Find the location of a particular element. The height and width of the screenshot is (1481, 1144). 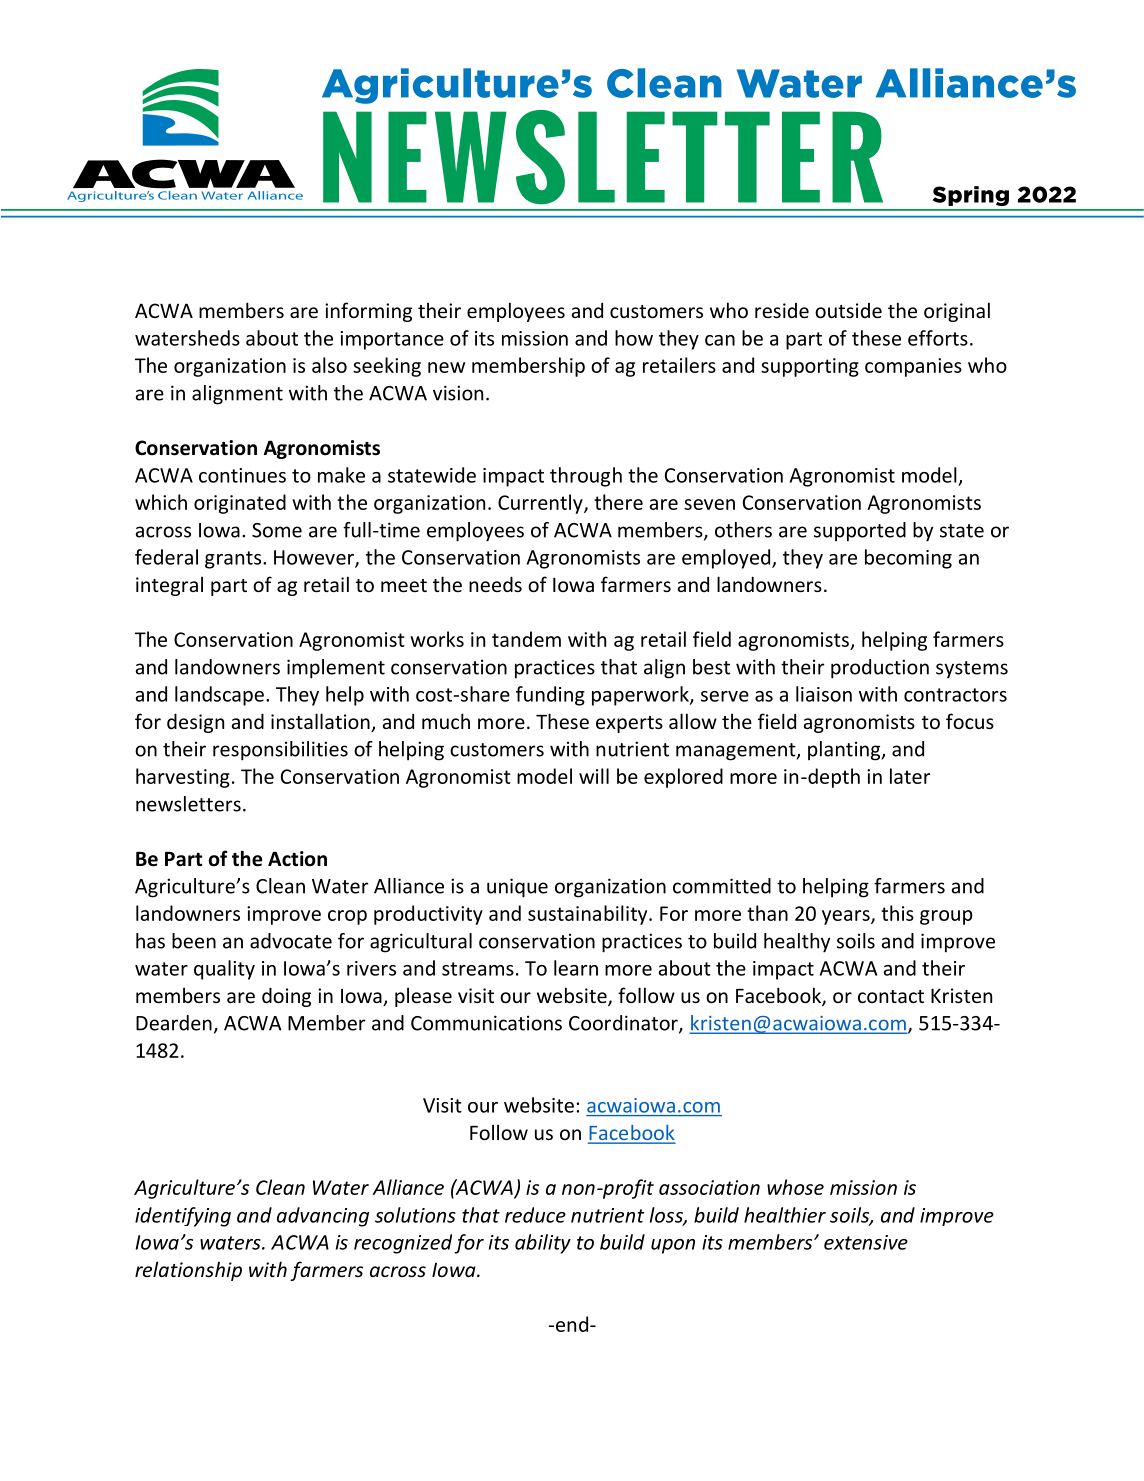

tandem is located at coordinates (526, 639).
